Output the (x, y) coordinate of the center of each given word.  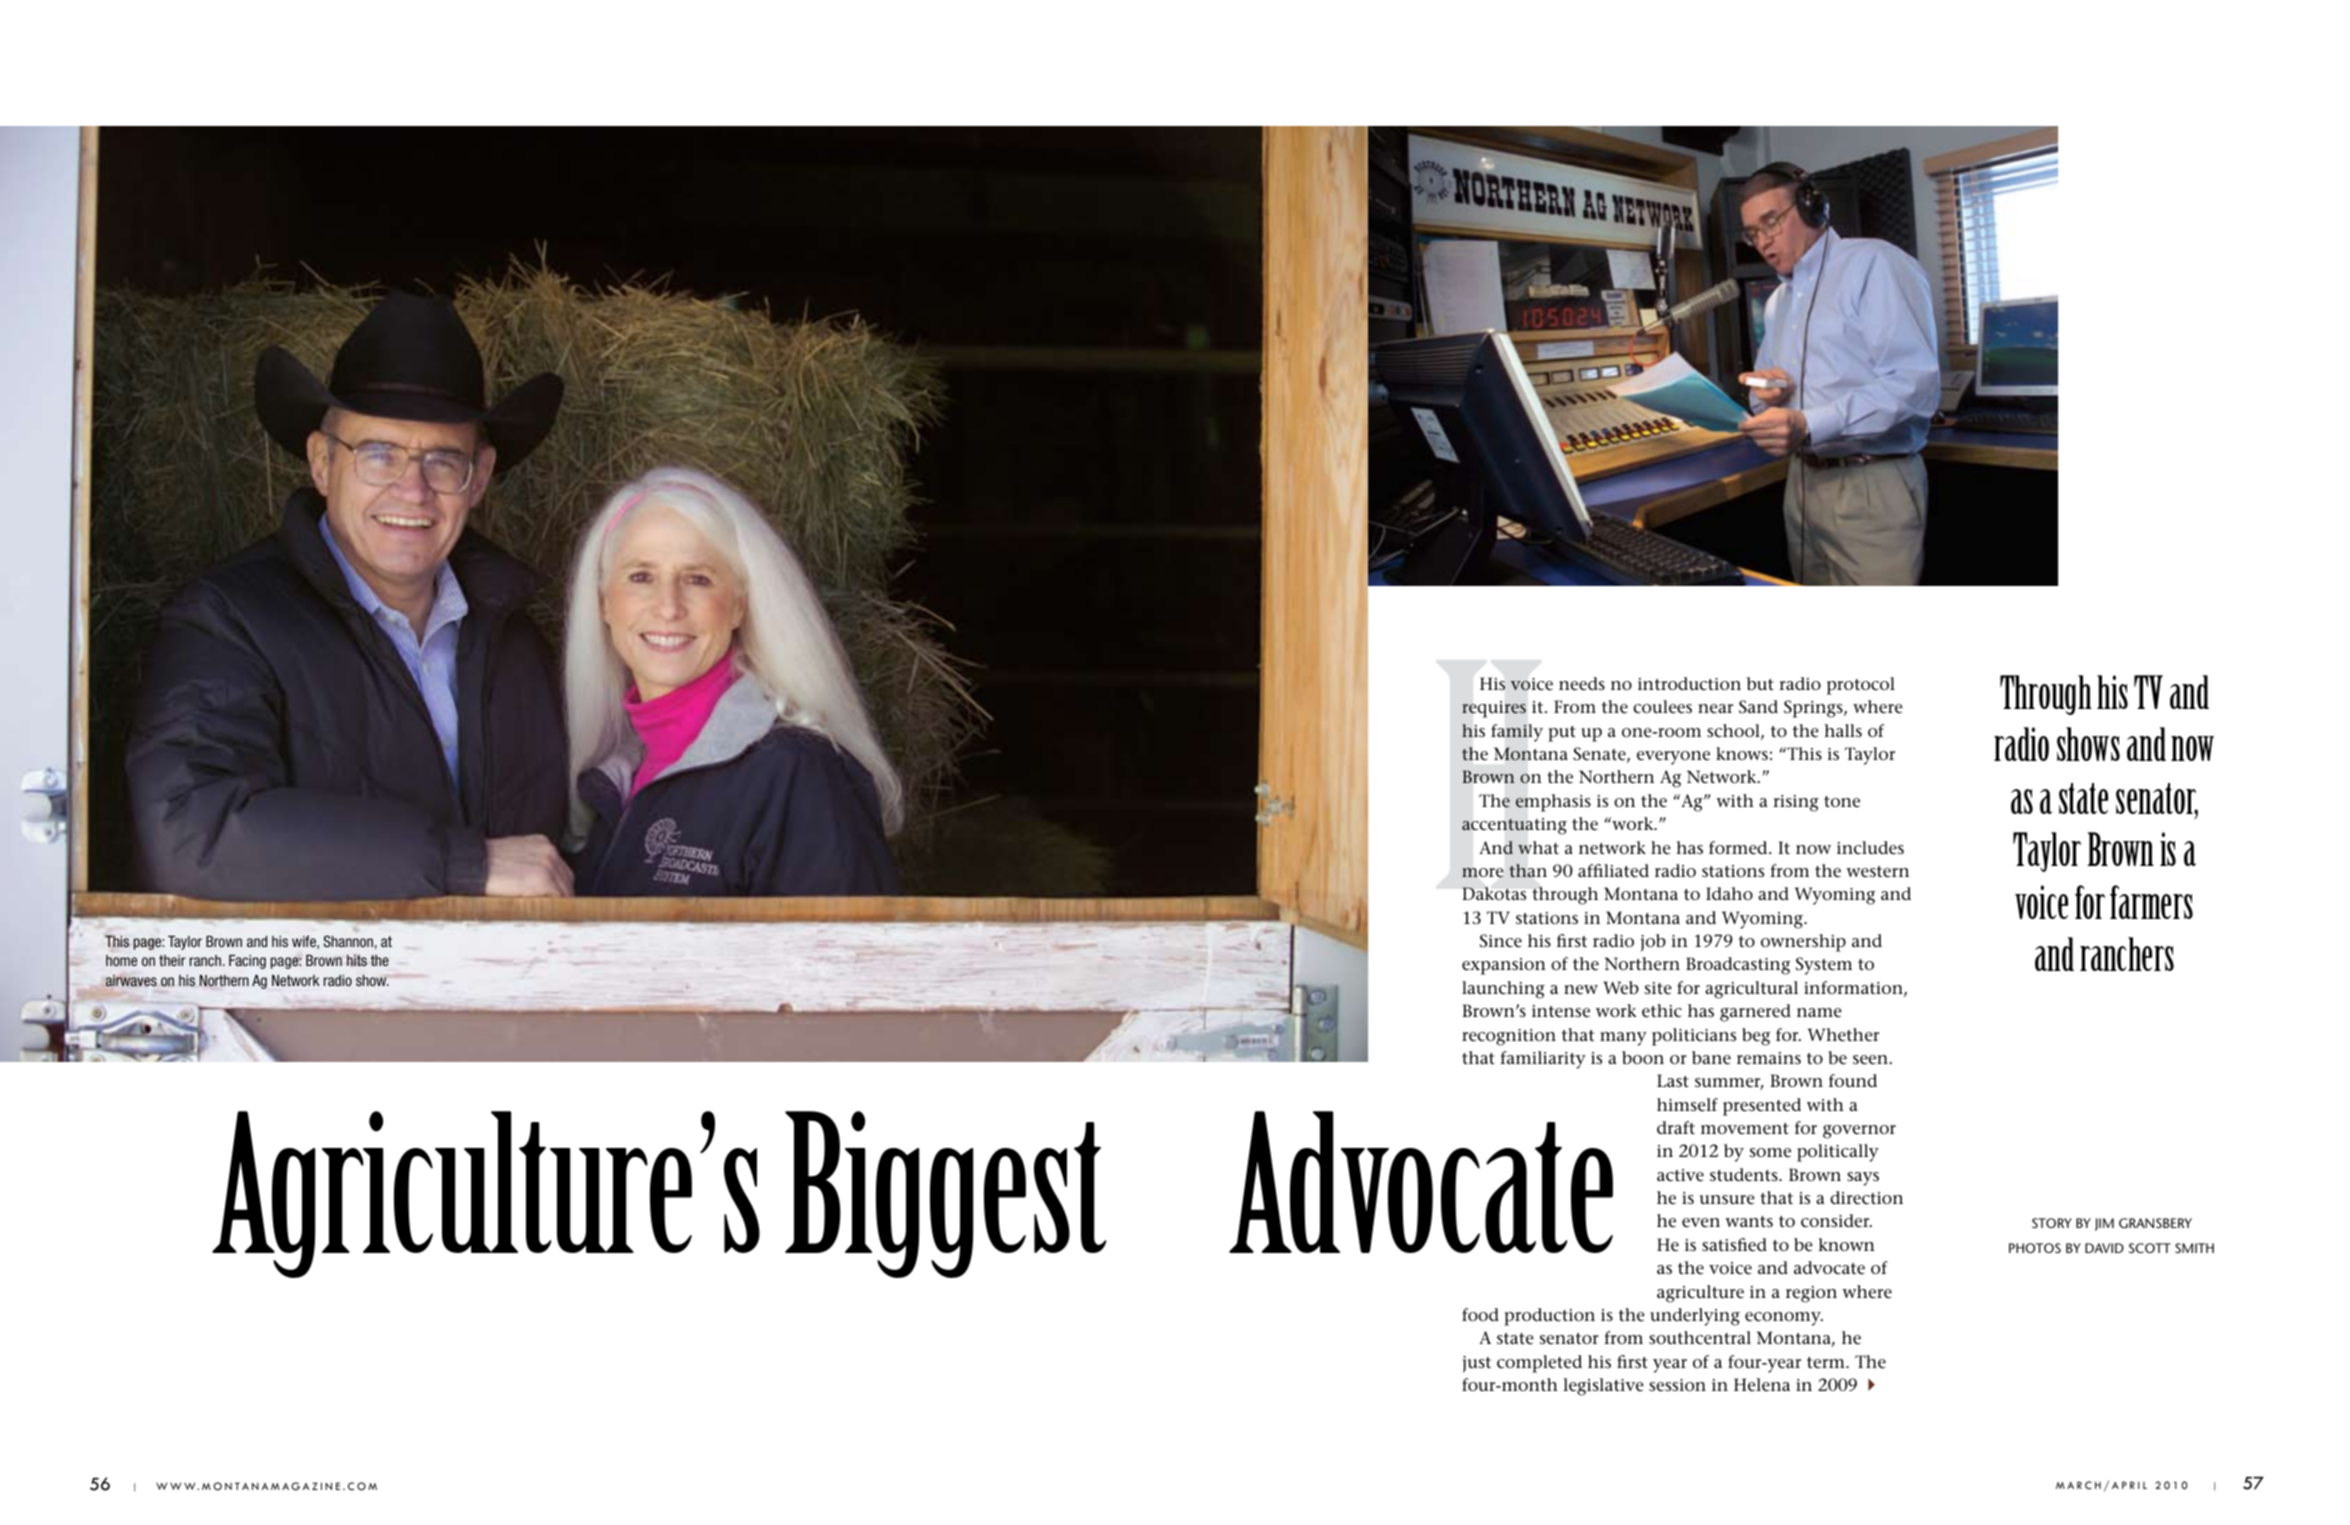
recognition (1509, 1037)
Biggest (945, 1194)
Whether (1843, 1035)
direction (1866, 1198)
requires (1494, 709)
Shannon (348, 941)
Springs (1814, 709)
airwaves (131, 981)
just (1477, 1364)
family (1517, 733)
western (1877, 872)
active (1680, 1175)
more (1482, 873)
